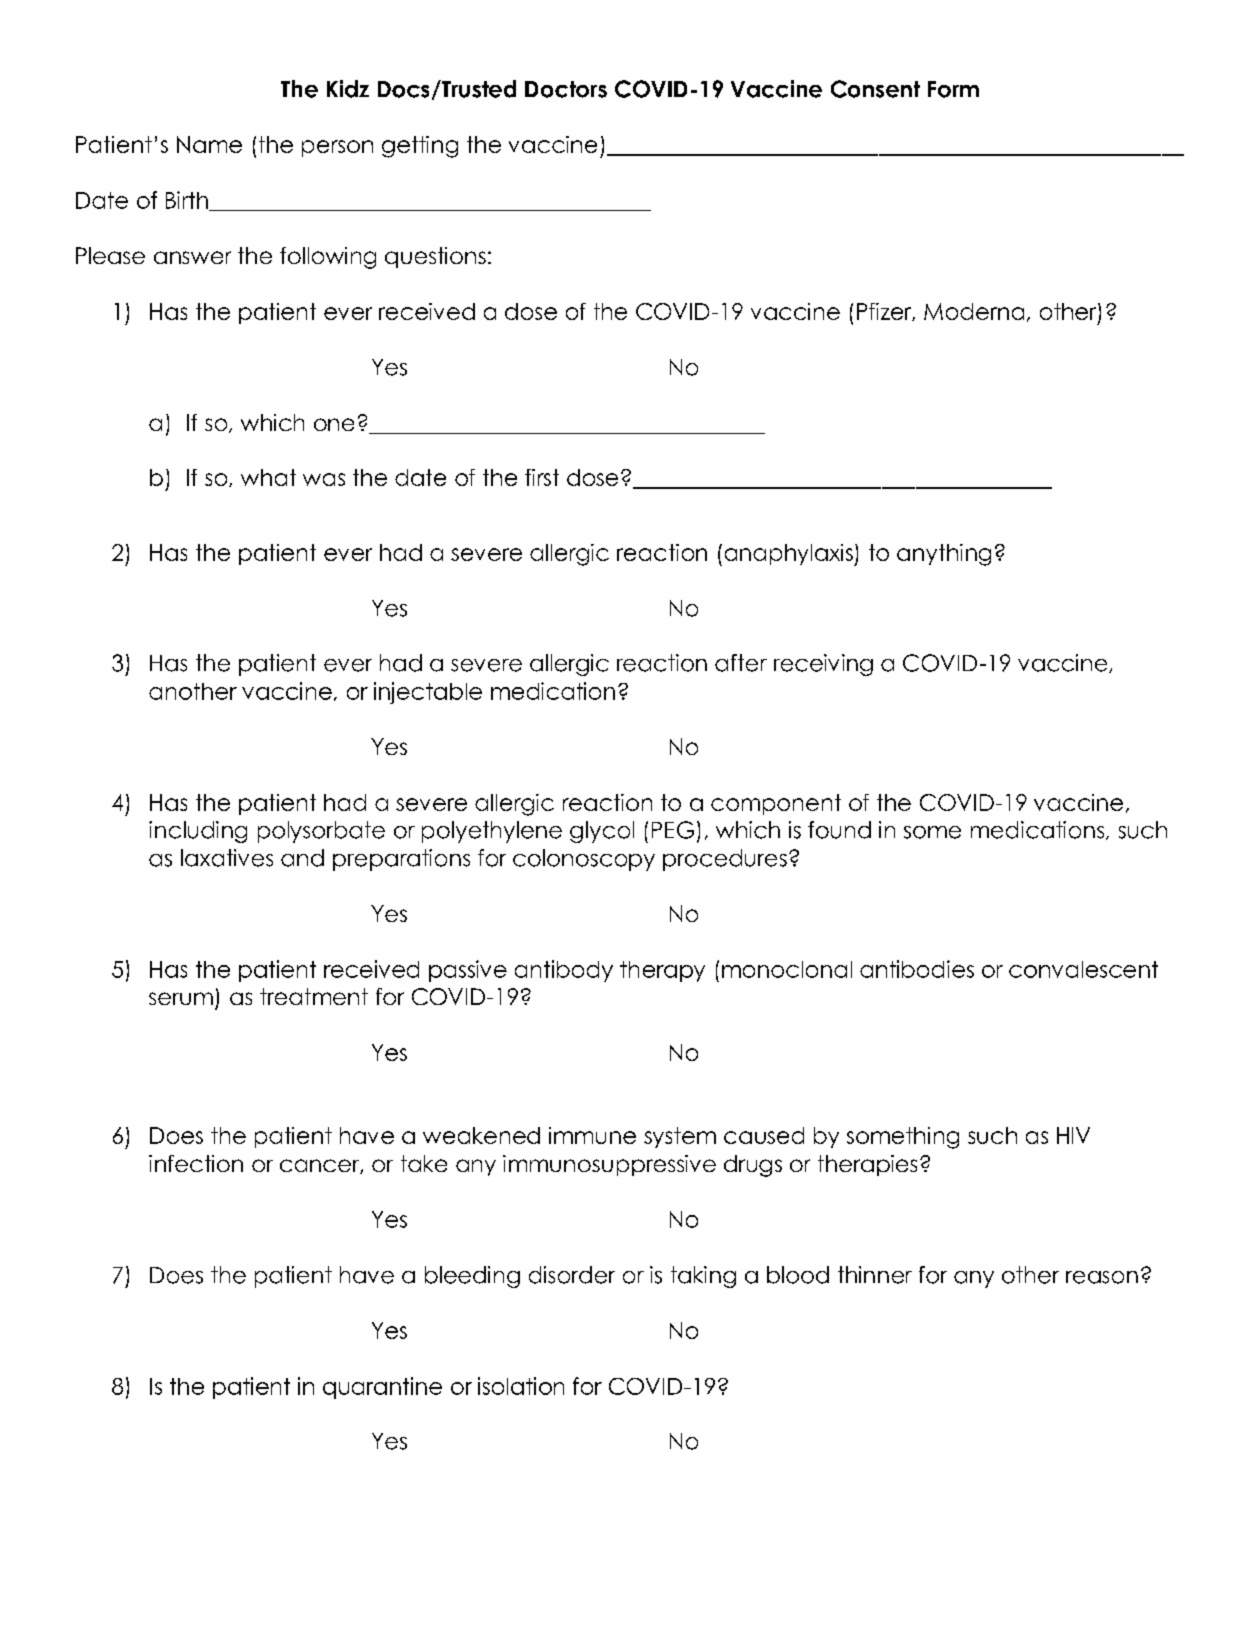 The image size is (1260, 1631). Describe the element at coordinates (566, 89) in the image. I see `Doctors` at that location.
